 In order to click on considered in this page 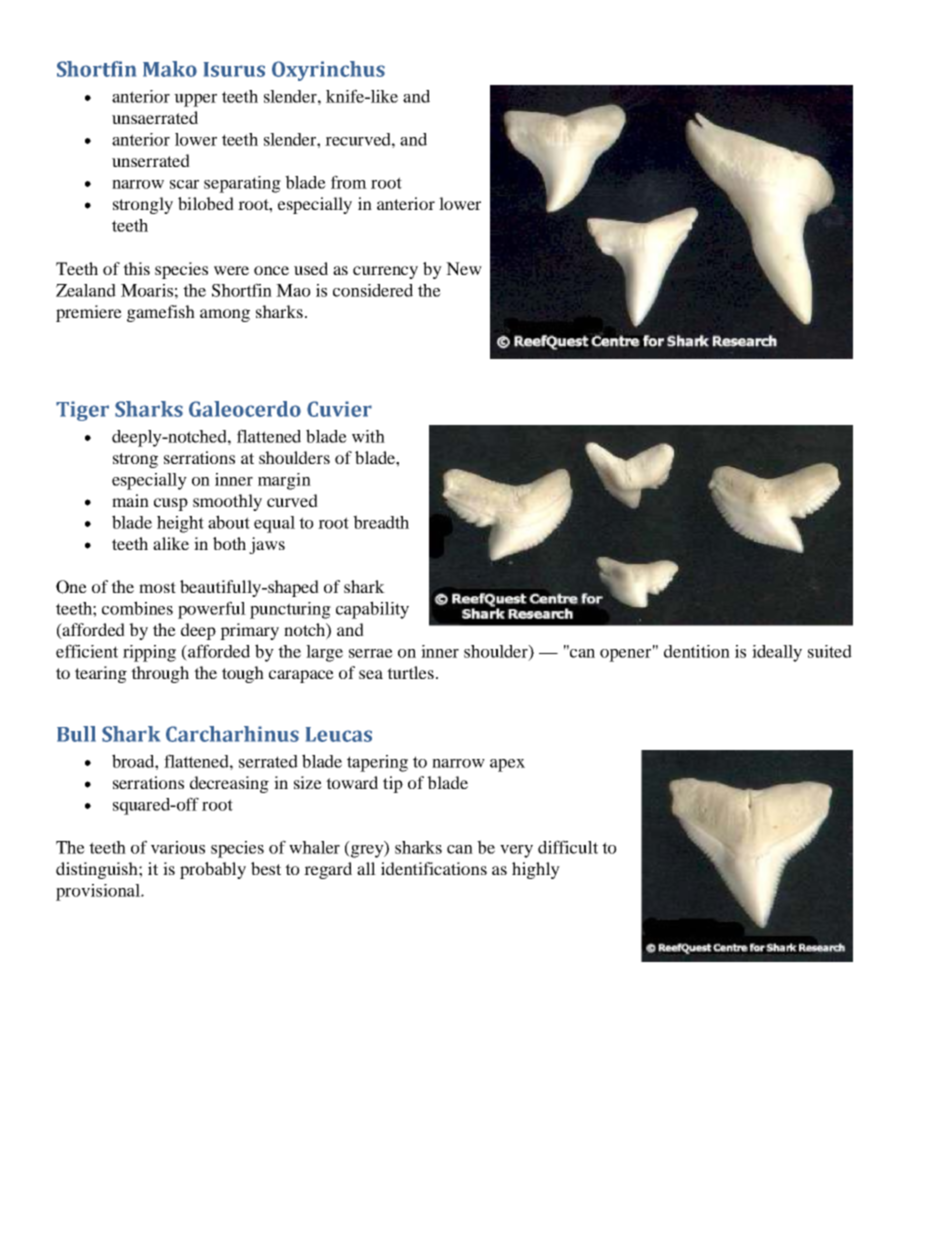, I will do `click(373, 290)`.
